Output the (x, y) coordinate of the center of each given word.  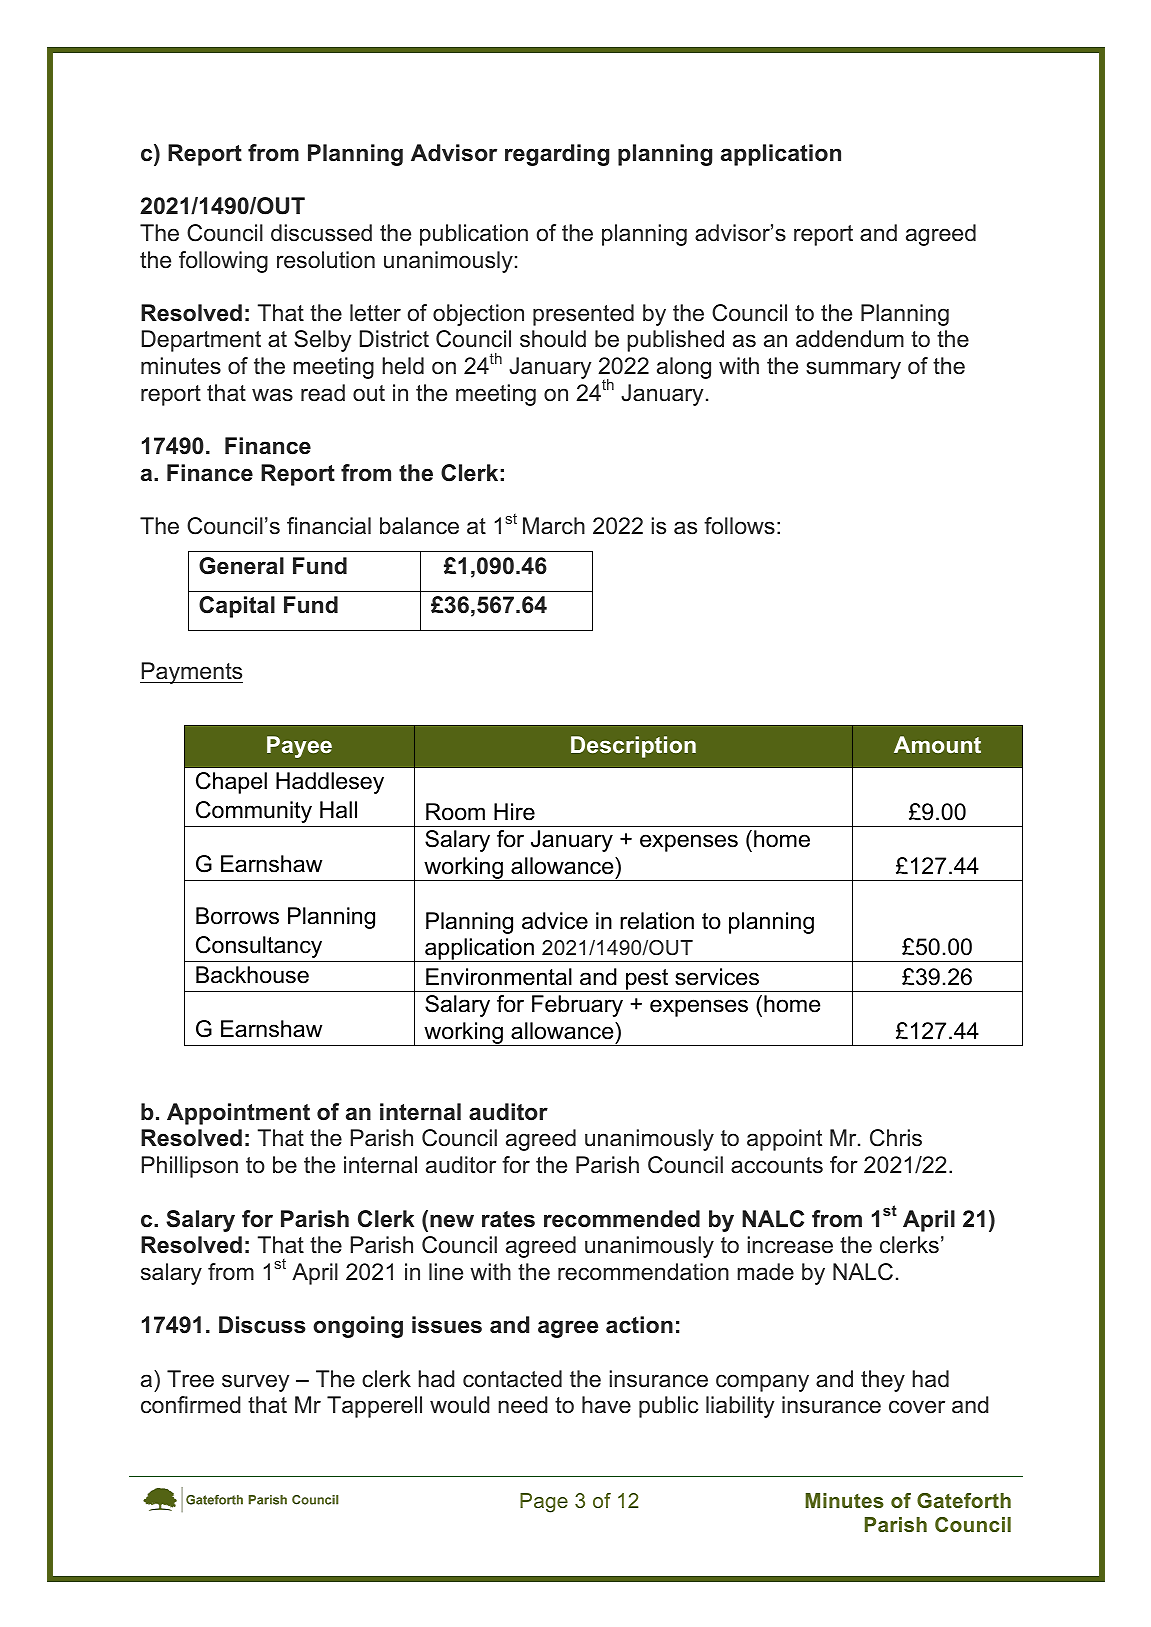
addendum (850, 339)
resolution (326, 260)
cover (917, 1407)
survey (255, 1383)
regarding (557, 155)
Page (544, 1503)
